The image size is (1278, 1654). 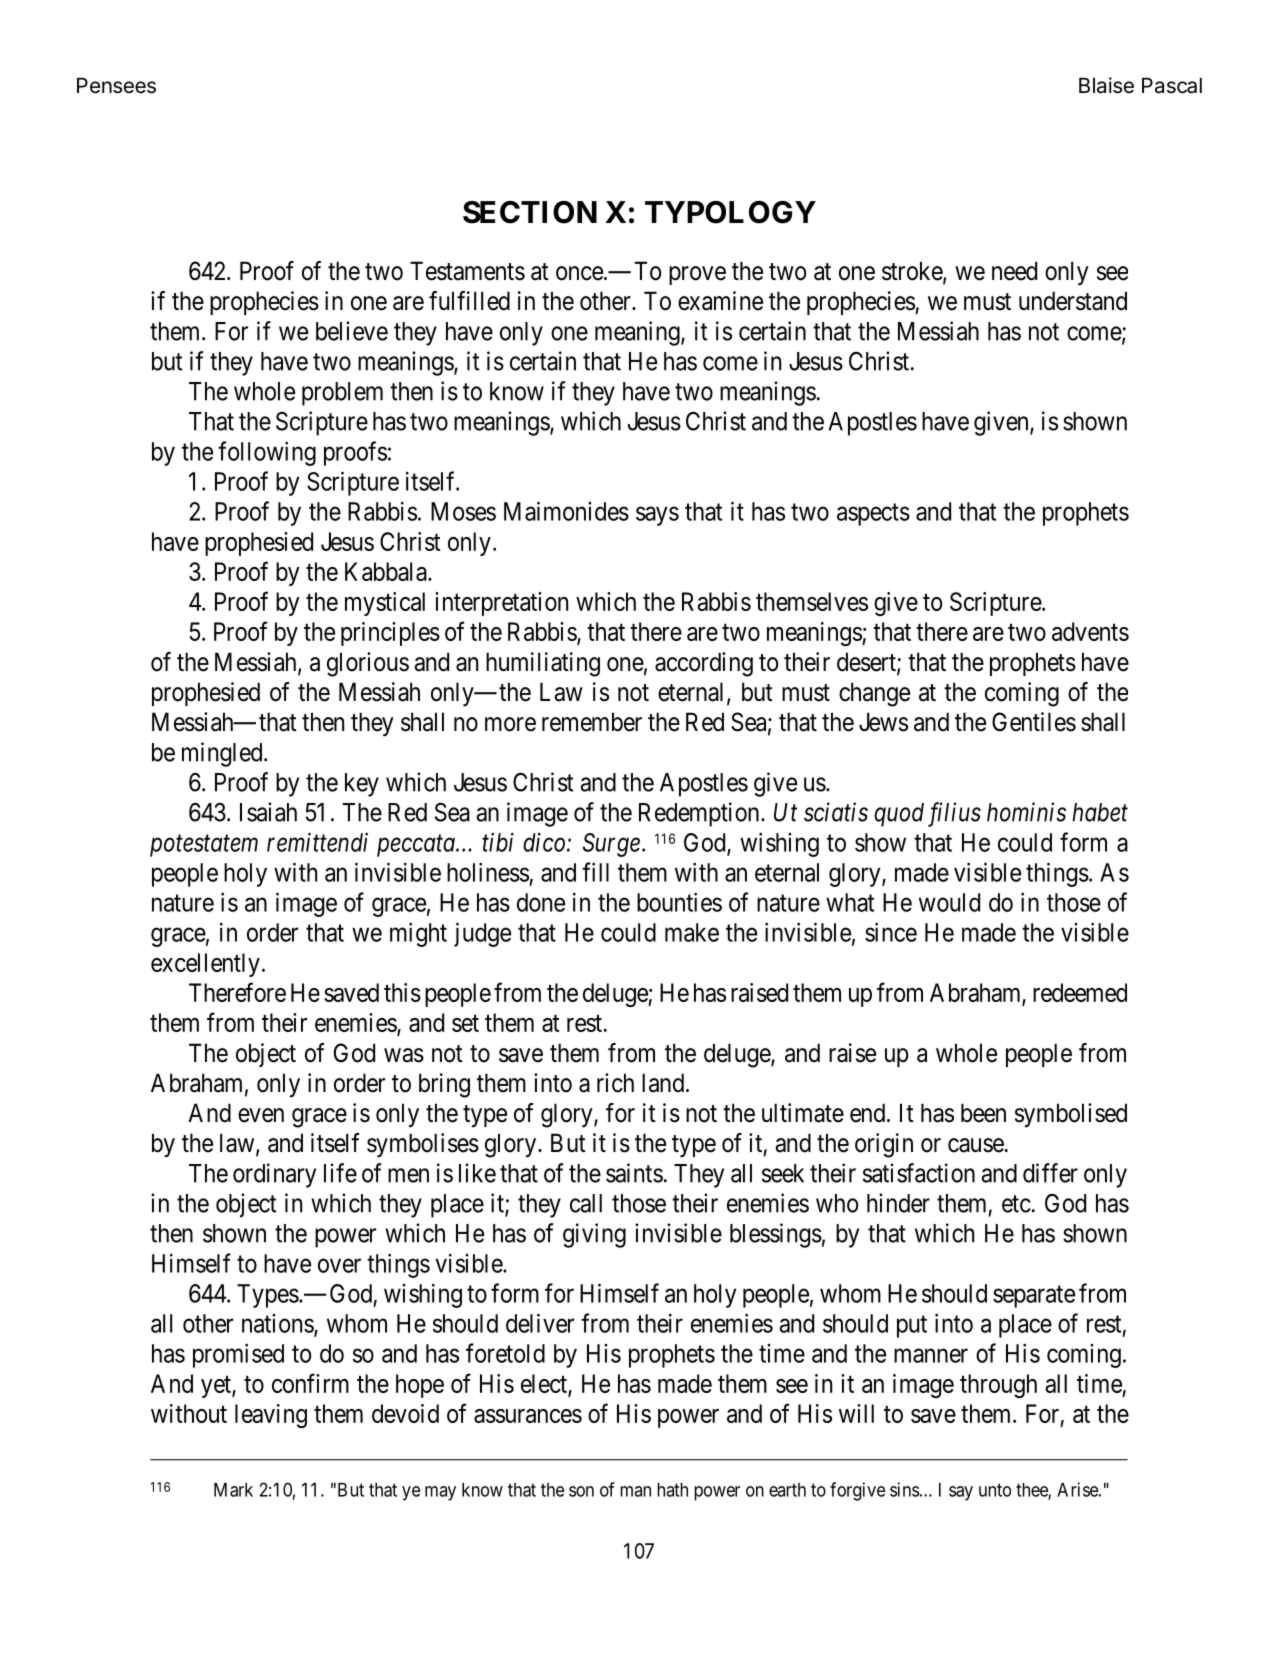 What do you see at coordinates (530, 212) in the screenshot?
I see `SECTION` at bounding box center [530, 212].
